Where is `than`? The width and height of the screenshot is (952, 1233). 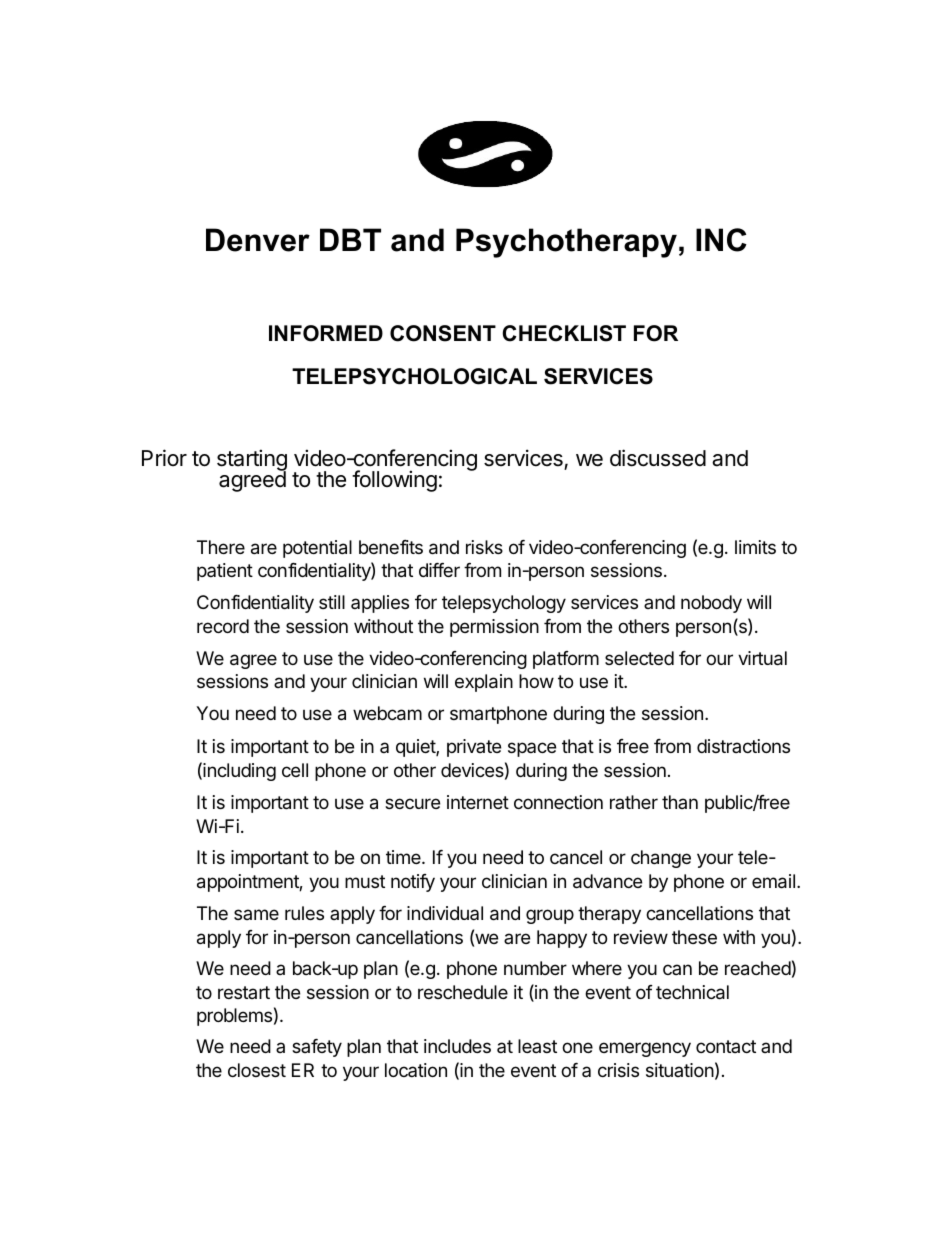 than is located at coordinates (680, 802).
